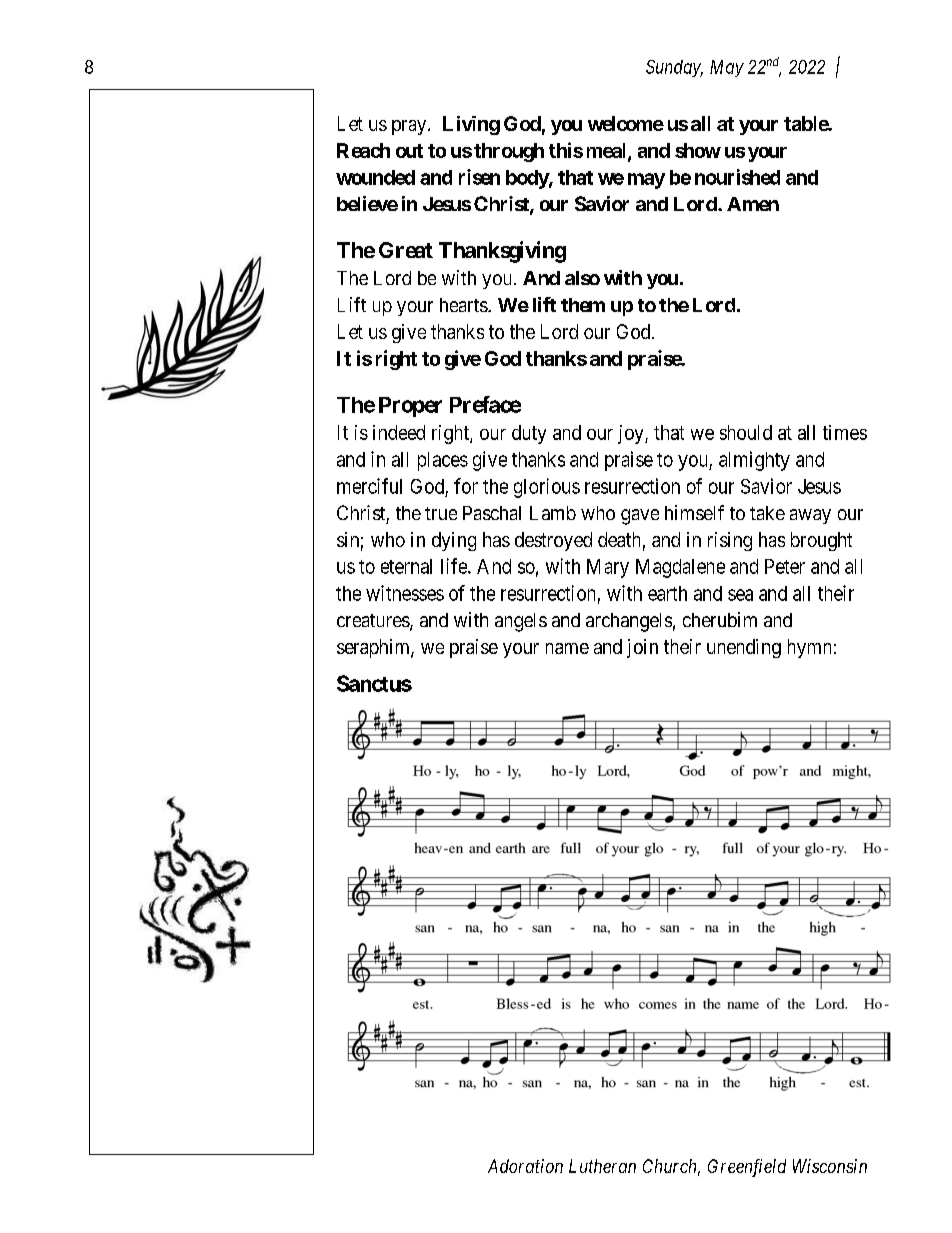  I want to click on Adoration, so click(525, 1166).
